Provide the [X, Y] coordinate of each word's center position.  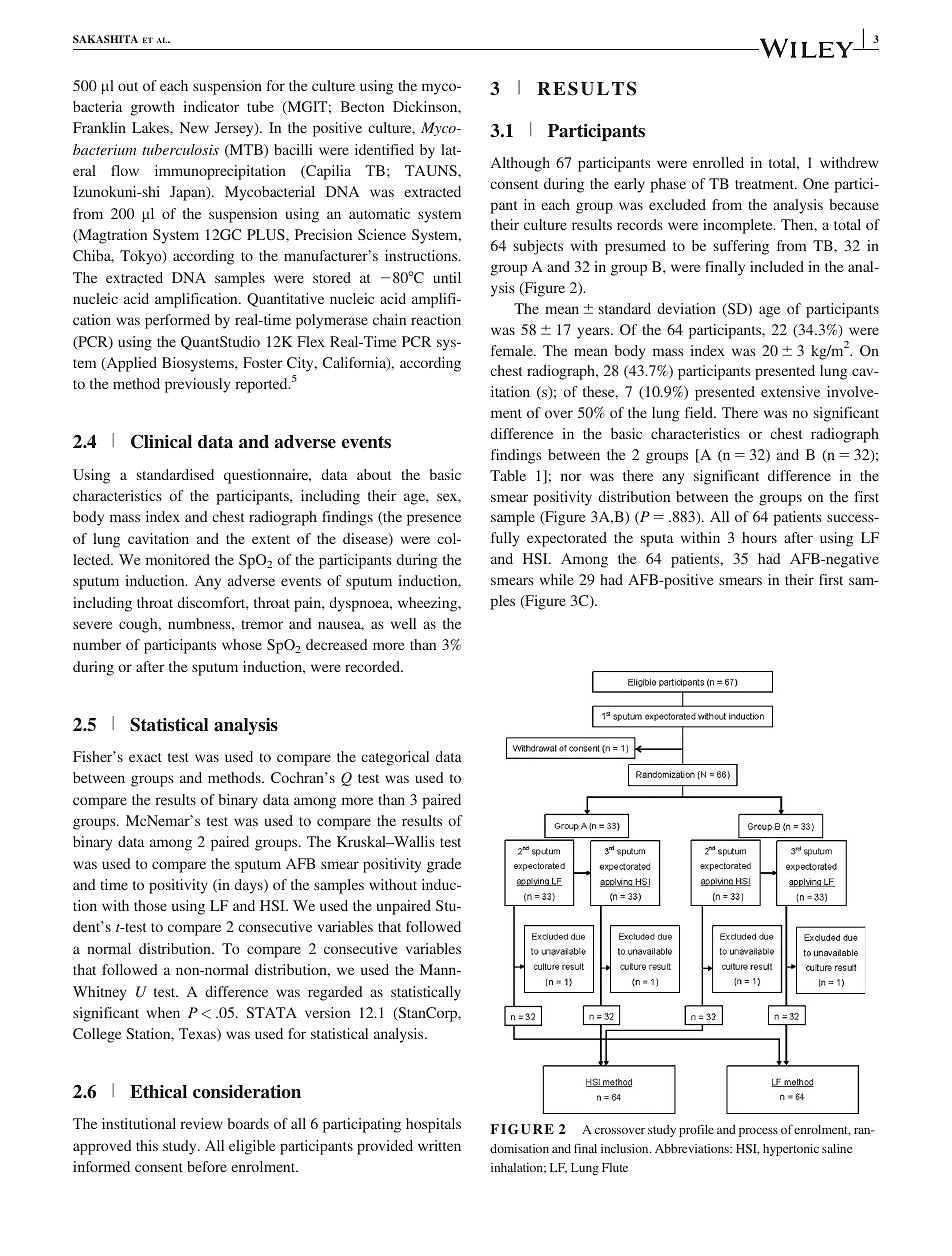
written [439, 1145]
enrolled [718, 162]
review [201, 1123]
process [758, 1132]
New [194, 127]
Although [520, 164]
